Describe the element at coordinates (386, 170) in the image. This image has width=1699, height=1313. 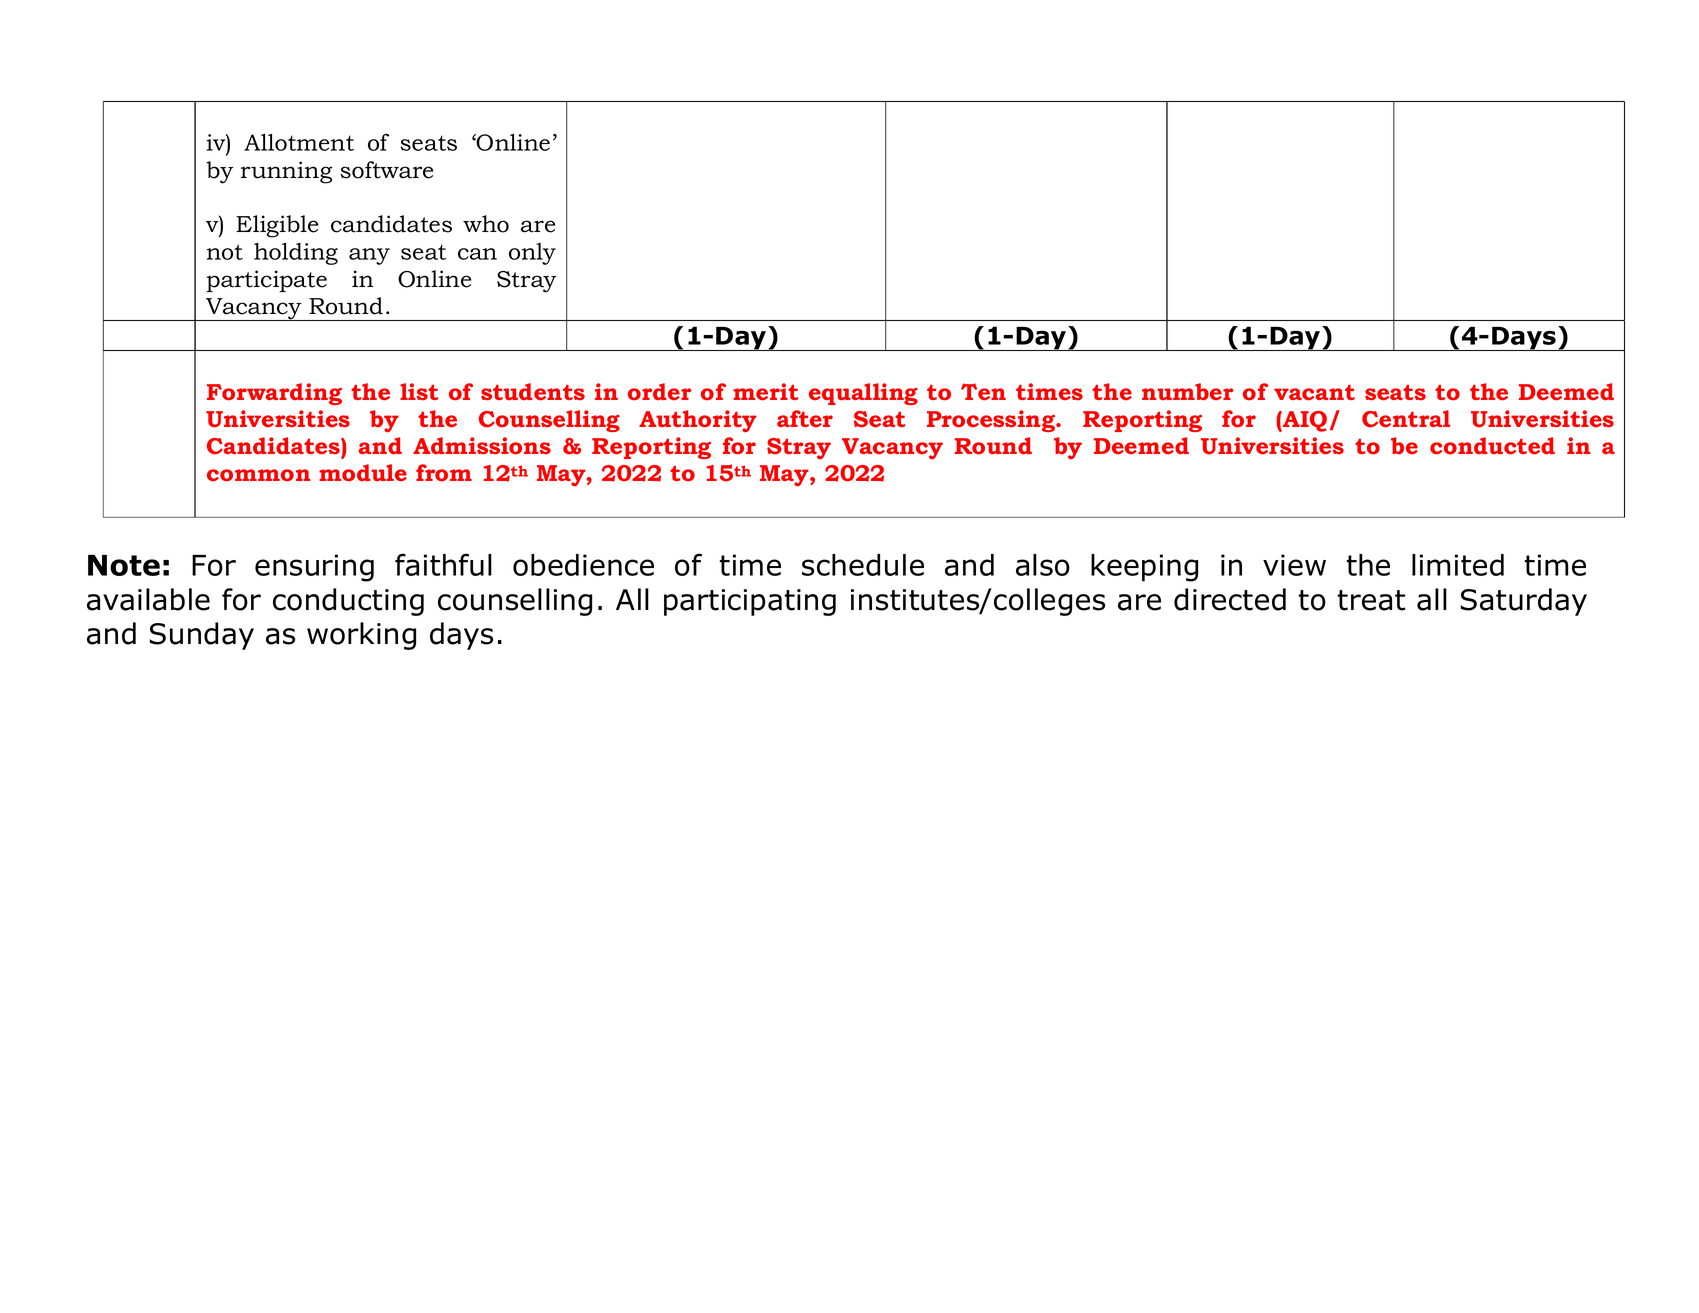
I see `software` at that location.
